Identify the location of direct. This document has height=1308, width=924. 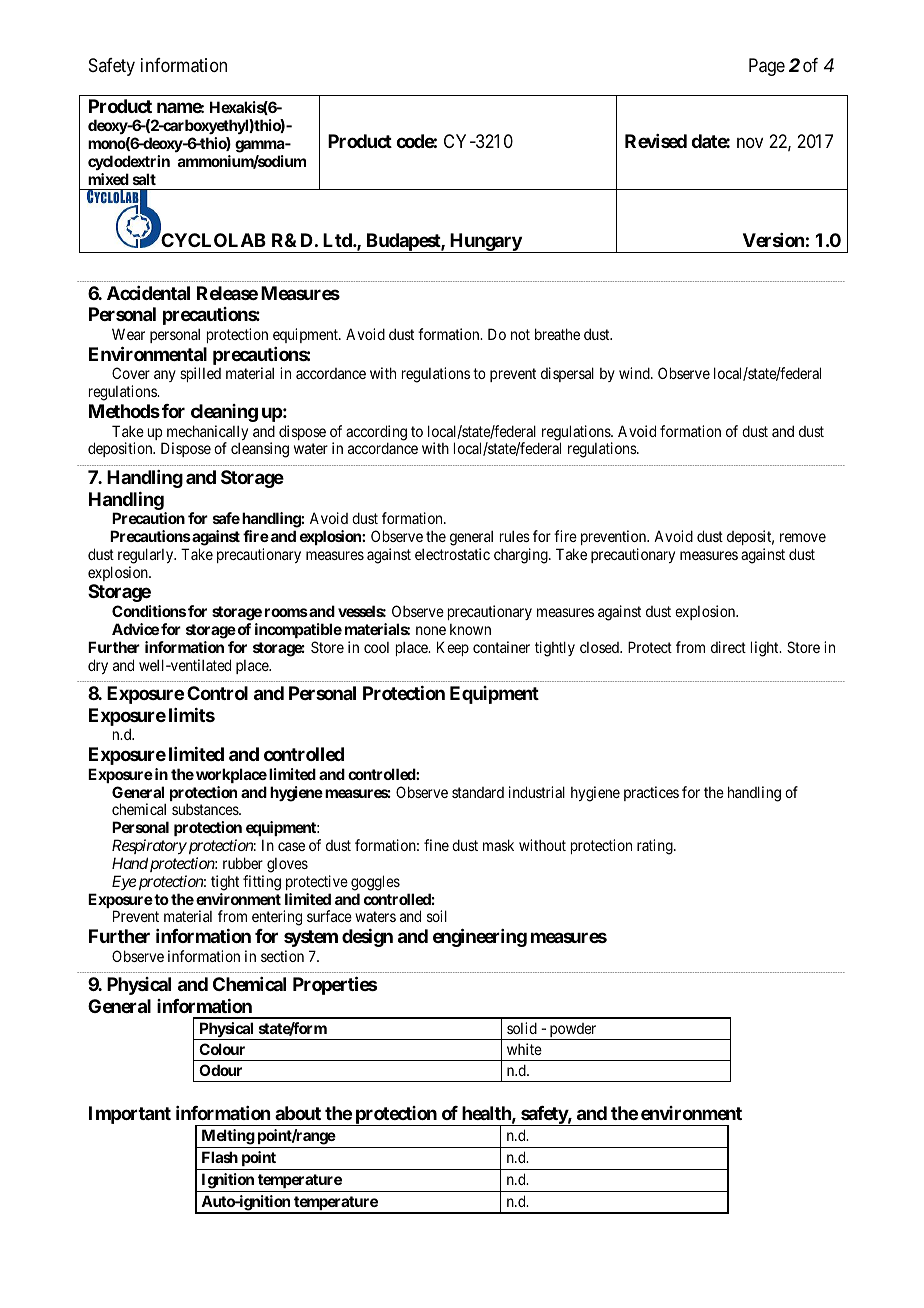
(728, 647).
